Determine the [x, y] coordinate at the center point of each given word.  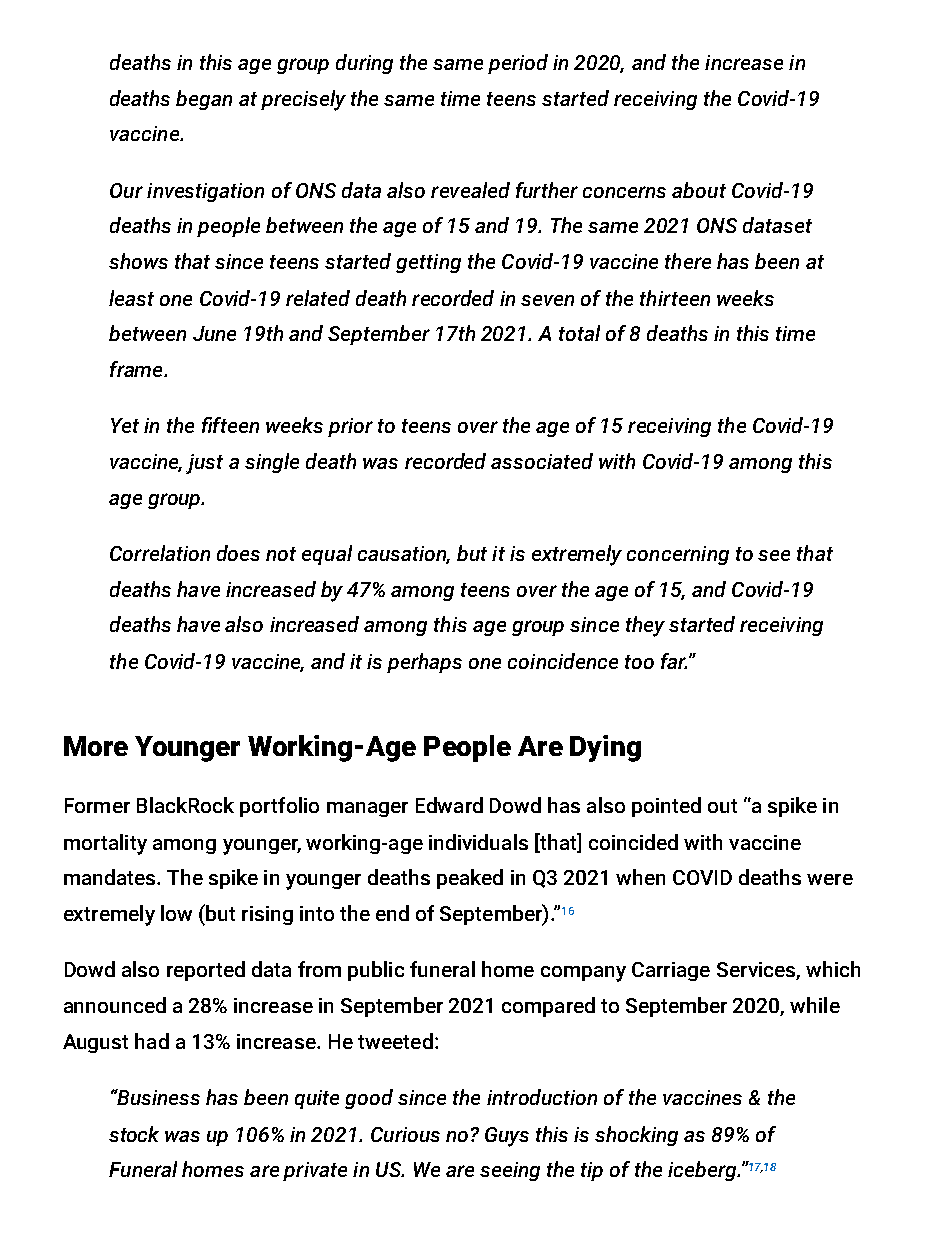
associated [542, 461]
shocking [636, 1136]
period [518, 64]
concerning [678, 555]
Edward [449, 805]
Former [97, 805]
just [204, 464]
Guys [507, 1137]
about [699, 190]
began [204, 100]
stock [134, 1134]
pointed [666, 807]
